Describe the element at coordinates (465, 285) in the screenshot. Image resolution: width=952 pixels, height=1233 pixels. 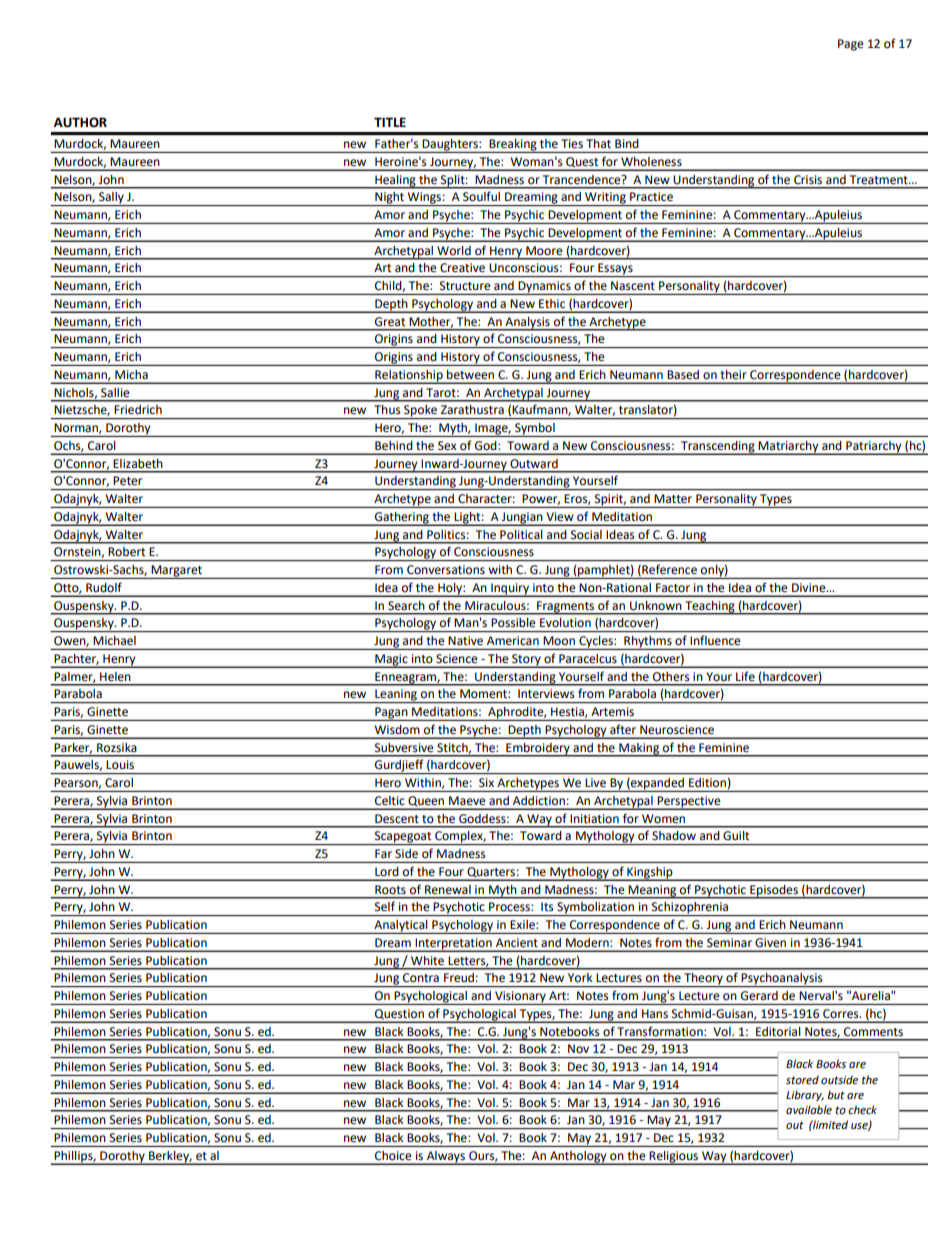
I see `Structure` at that location.
